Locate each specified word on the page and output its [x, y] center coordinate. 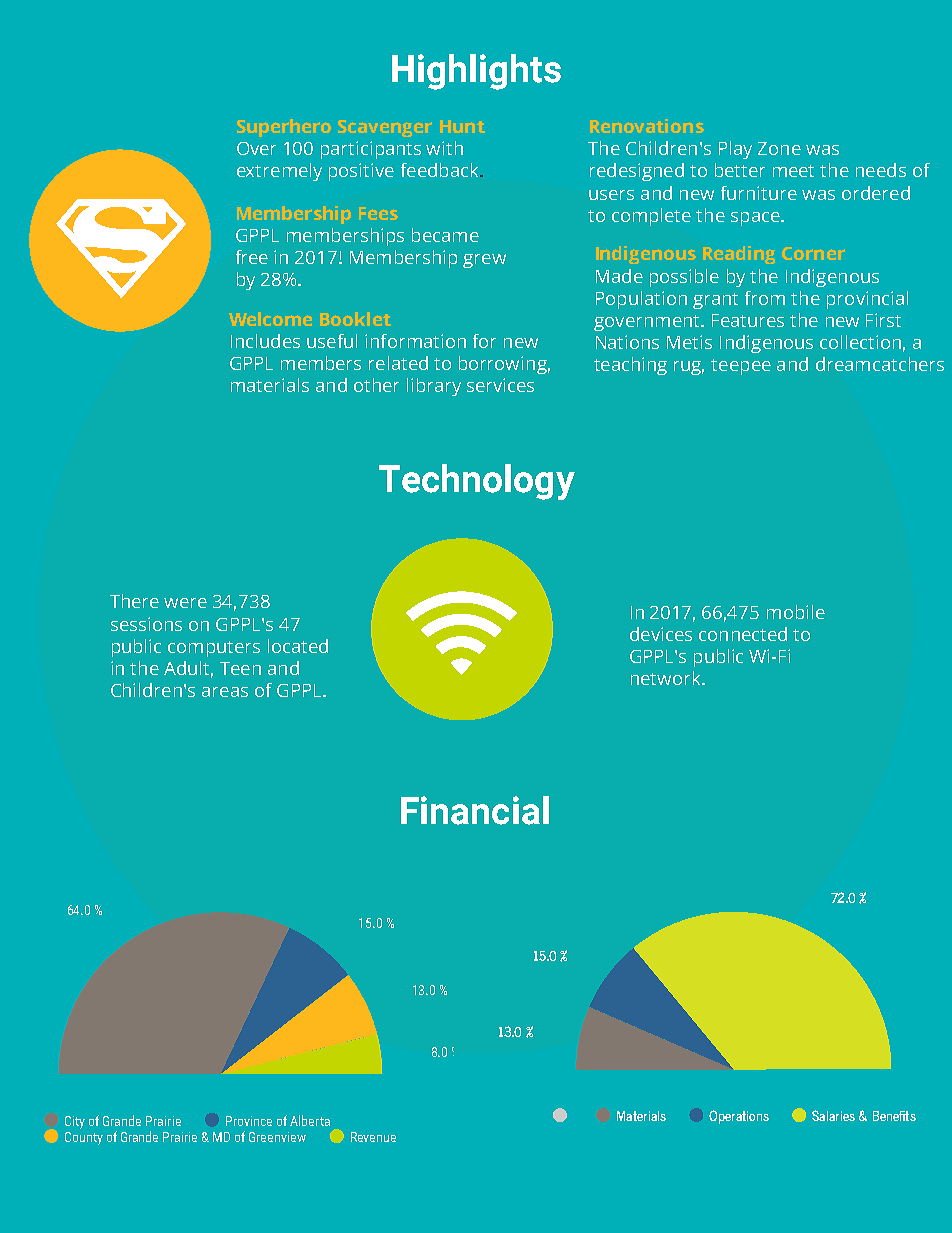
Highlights [476, 72]
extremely [279, 172]
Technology [477, 482]
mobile [796, 612]
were [185, 603]
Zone [779, 148]
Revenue [373, 1137]
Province [249, 1121]
